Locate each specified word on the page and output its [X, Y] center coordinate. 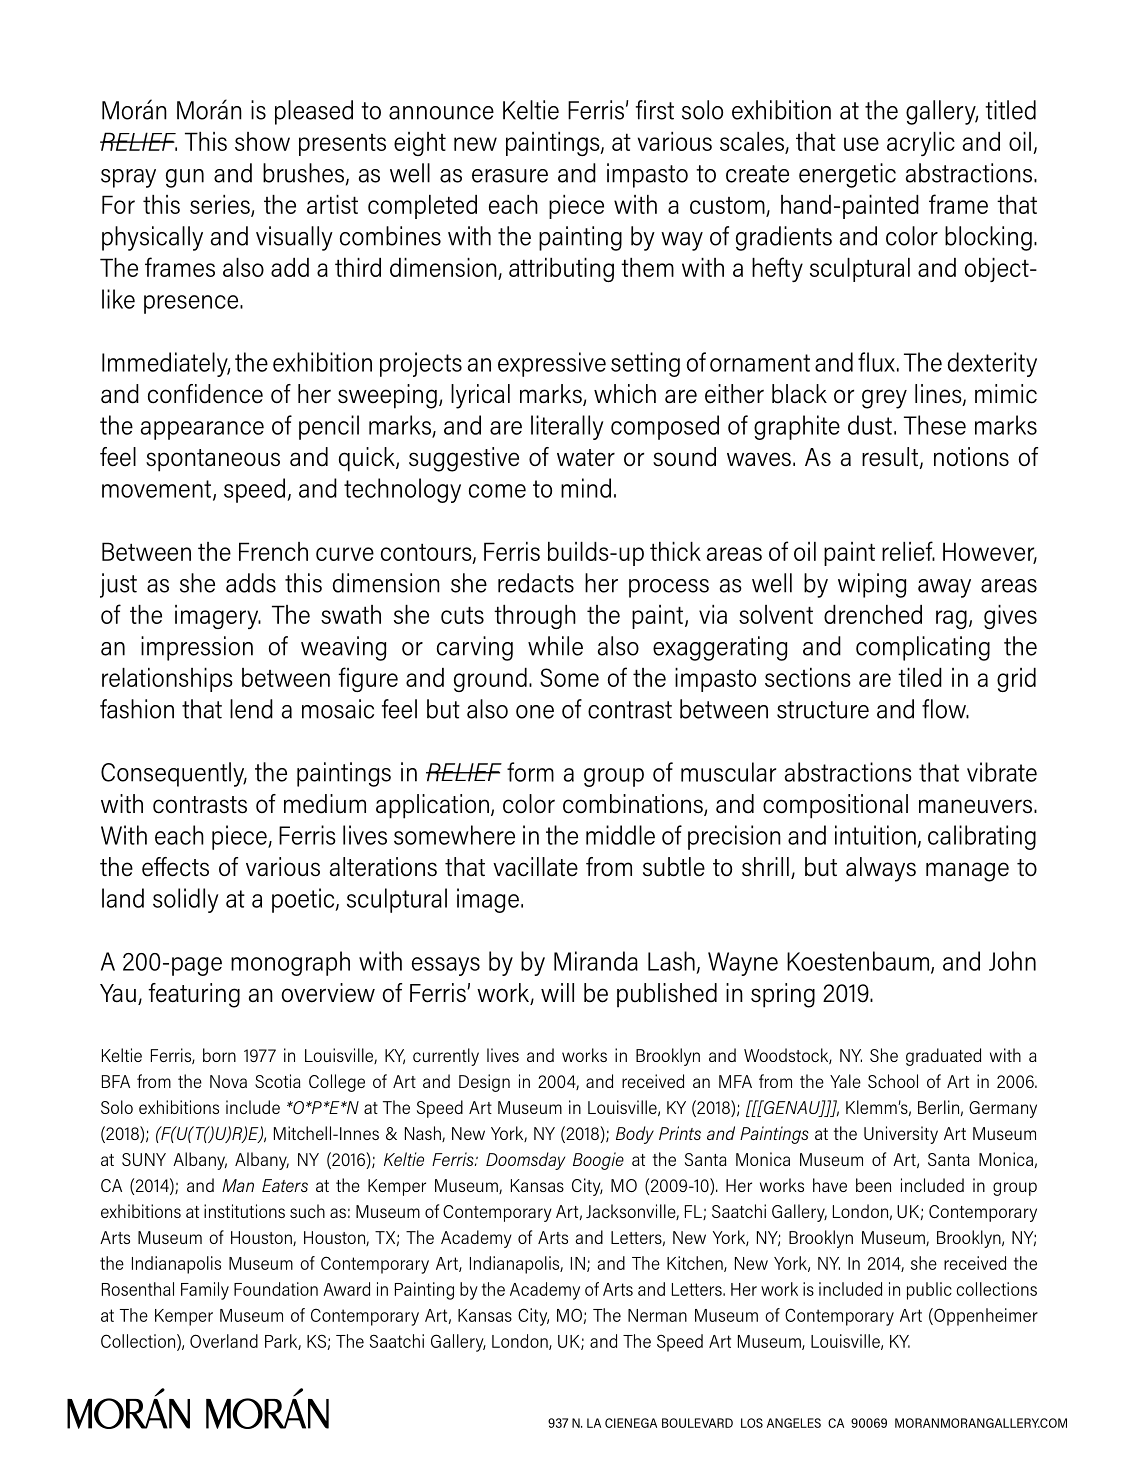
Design [484, 1083]
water [586, 458]
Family [205, 1291]
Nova [228, 1081]
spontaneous [213, 460]
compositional [835, 806]
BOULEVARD [697, 1423]
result [891, 458]
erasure [510, 176]
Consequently [174, 774]
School [893, 1081]
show [262, 141]
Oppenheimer [985, 1317]
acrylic [921, 144]
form [530, 772]
